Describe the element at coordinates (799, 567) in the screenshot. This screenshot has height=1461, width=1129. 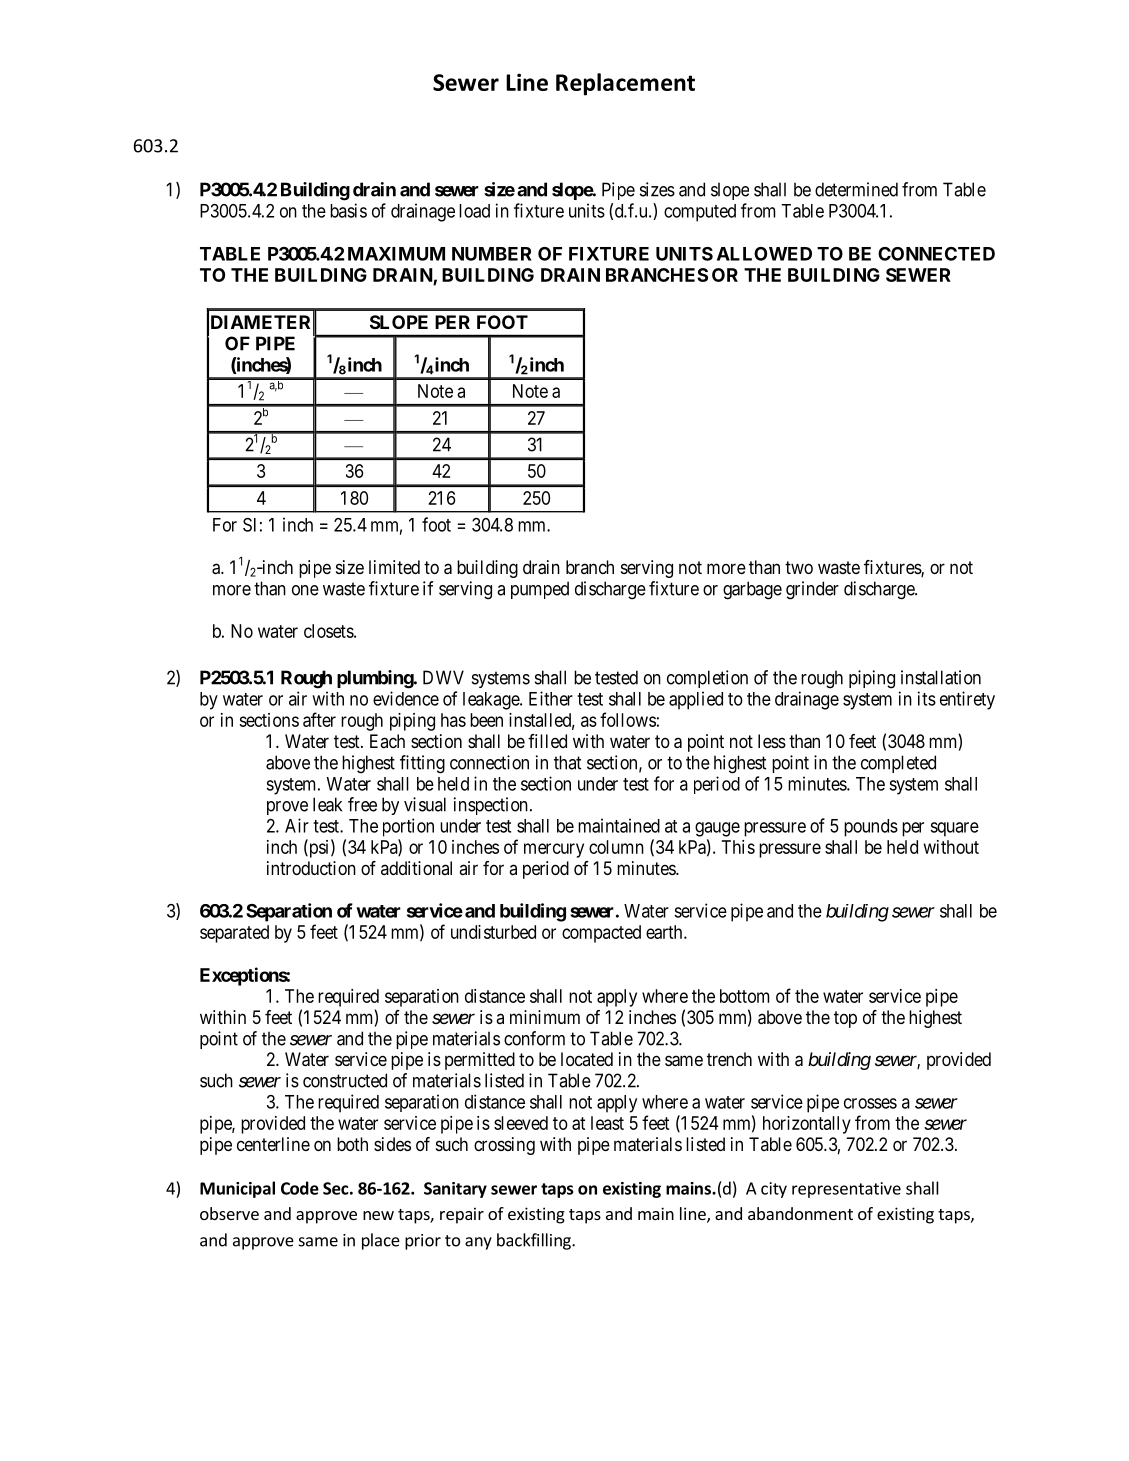
I see `two` at that location.
